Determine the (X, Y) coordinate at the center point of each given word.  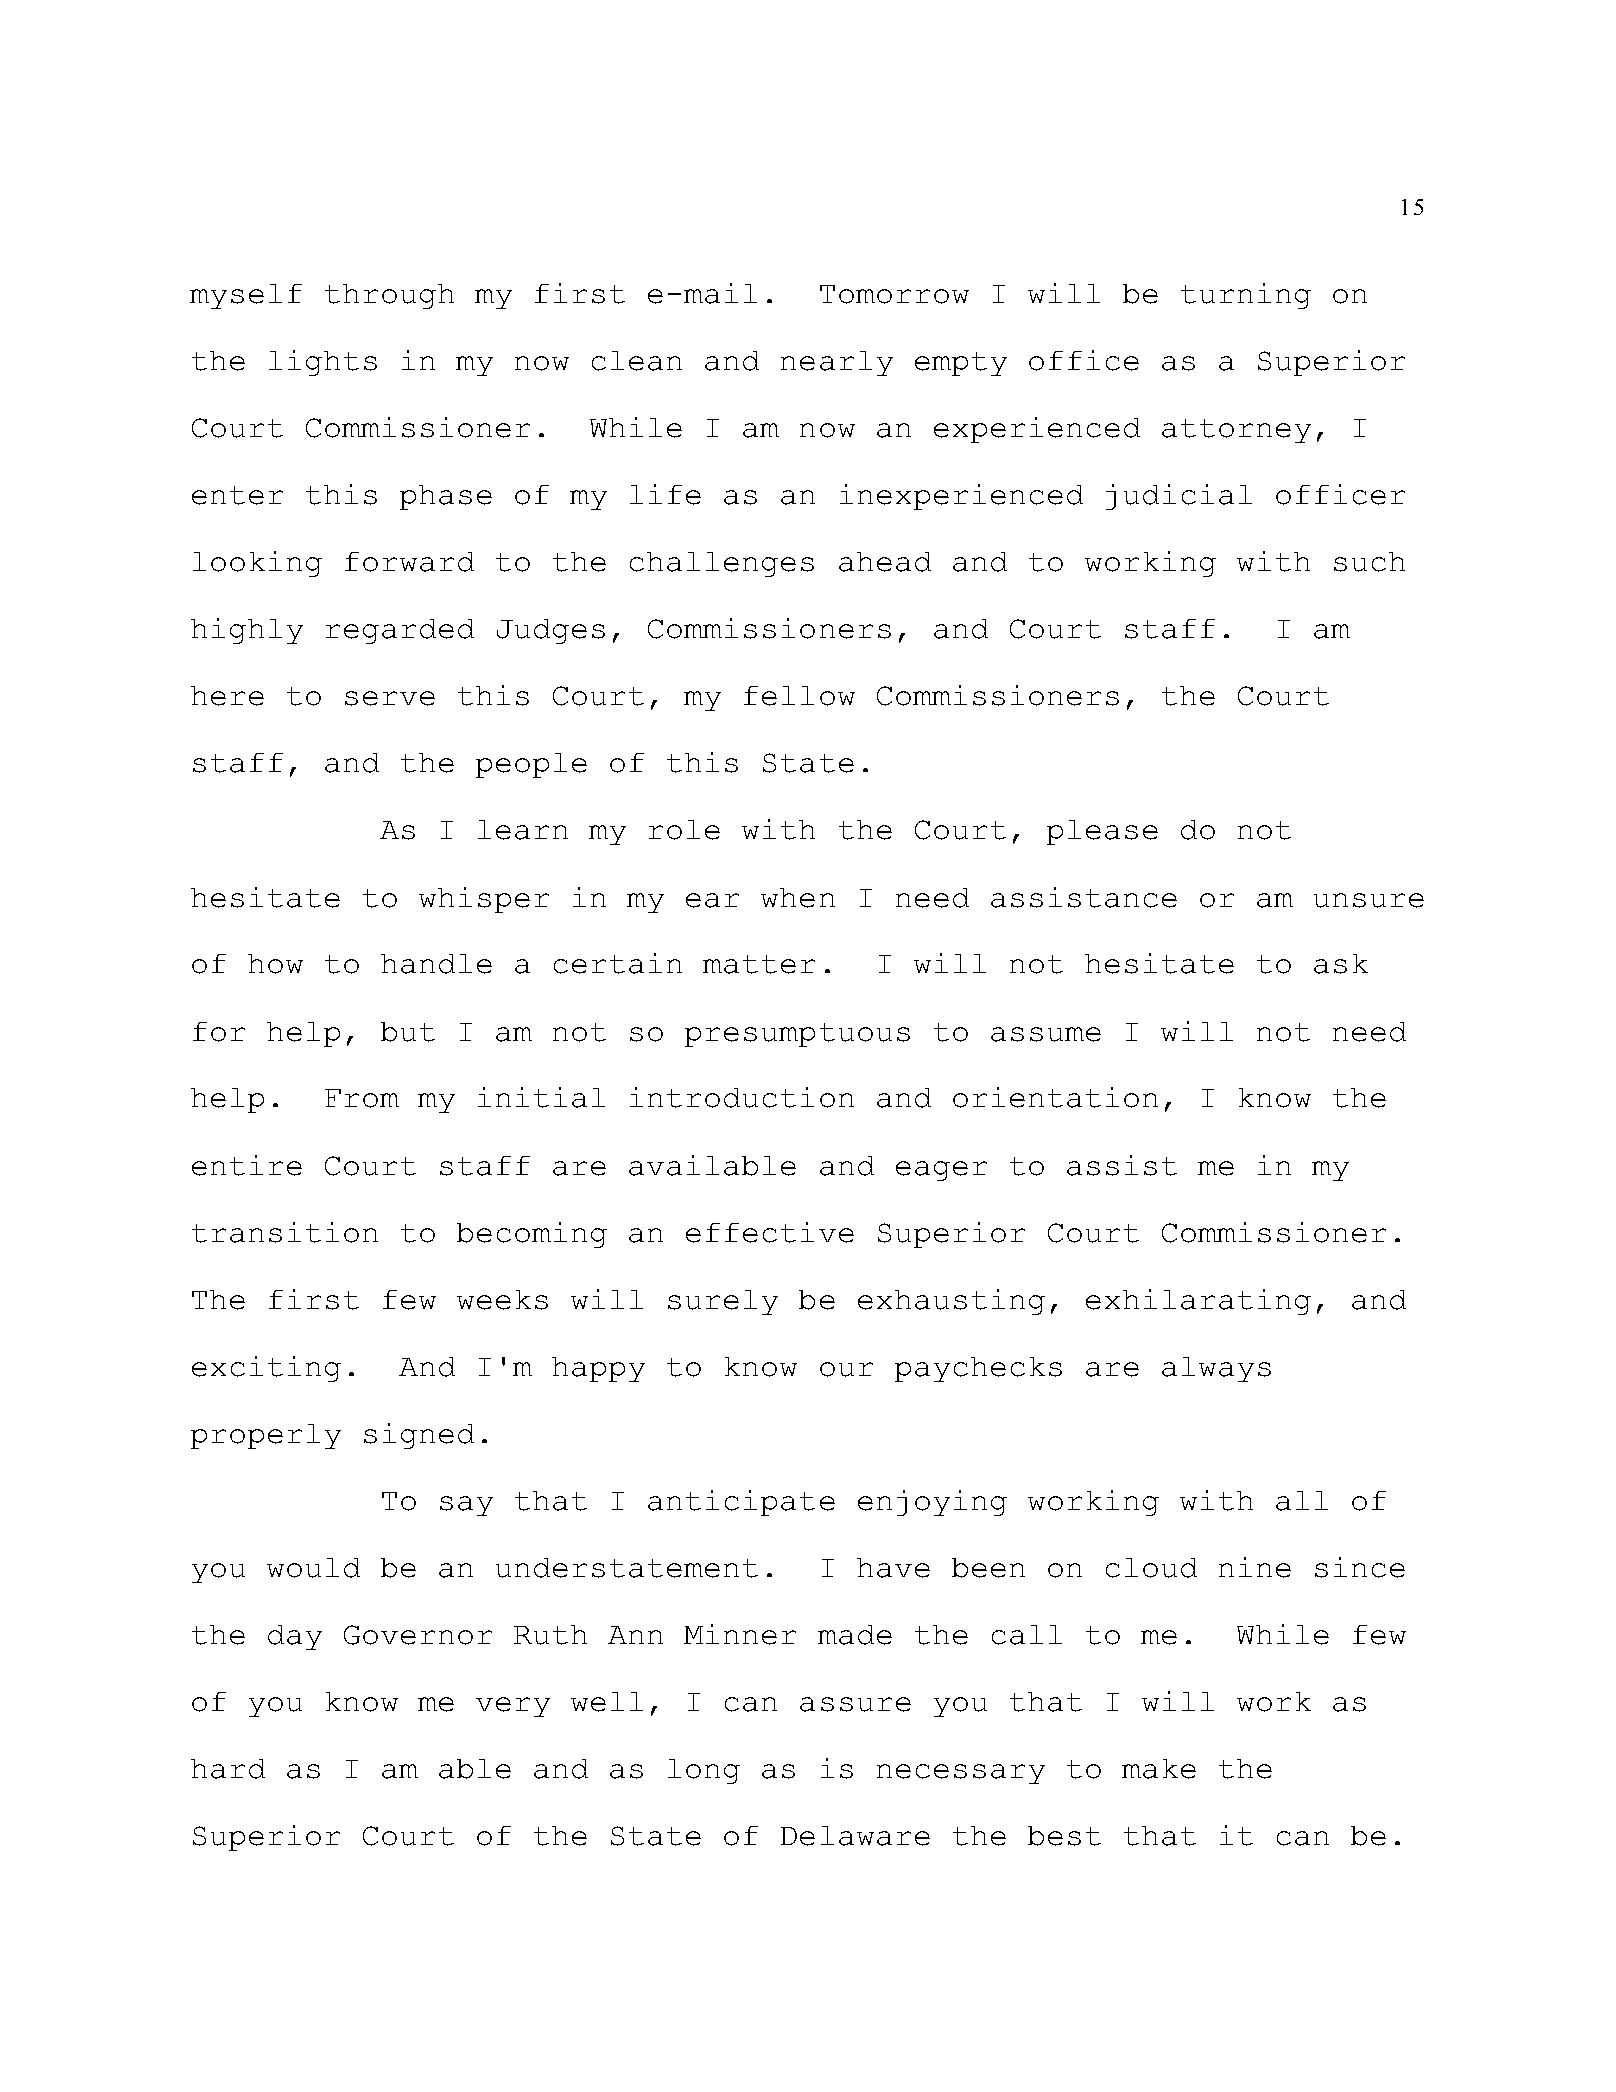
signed (419, 1436)
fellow (799, 696)
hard (228, 1769)
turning (1246, 296)
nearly (837, 363)
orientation (1055, 1097)
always (1216, 1369)
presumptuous (797, 1035)
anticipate (741, 1503)
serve (390, 698)
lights (323, 363)
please (1102, 832)
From (362, 1098)
